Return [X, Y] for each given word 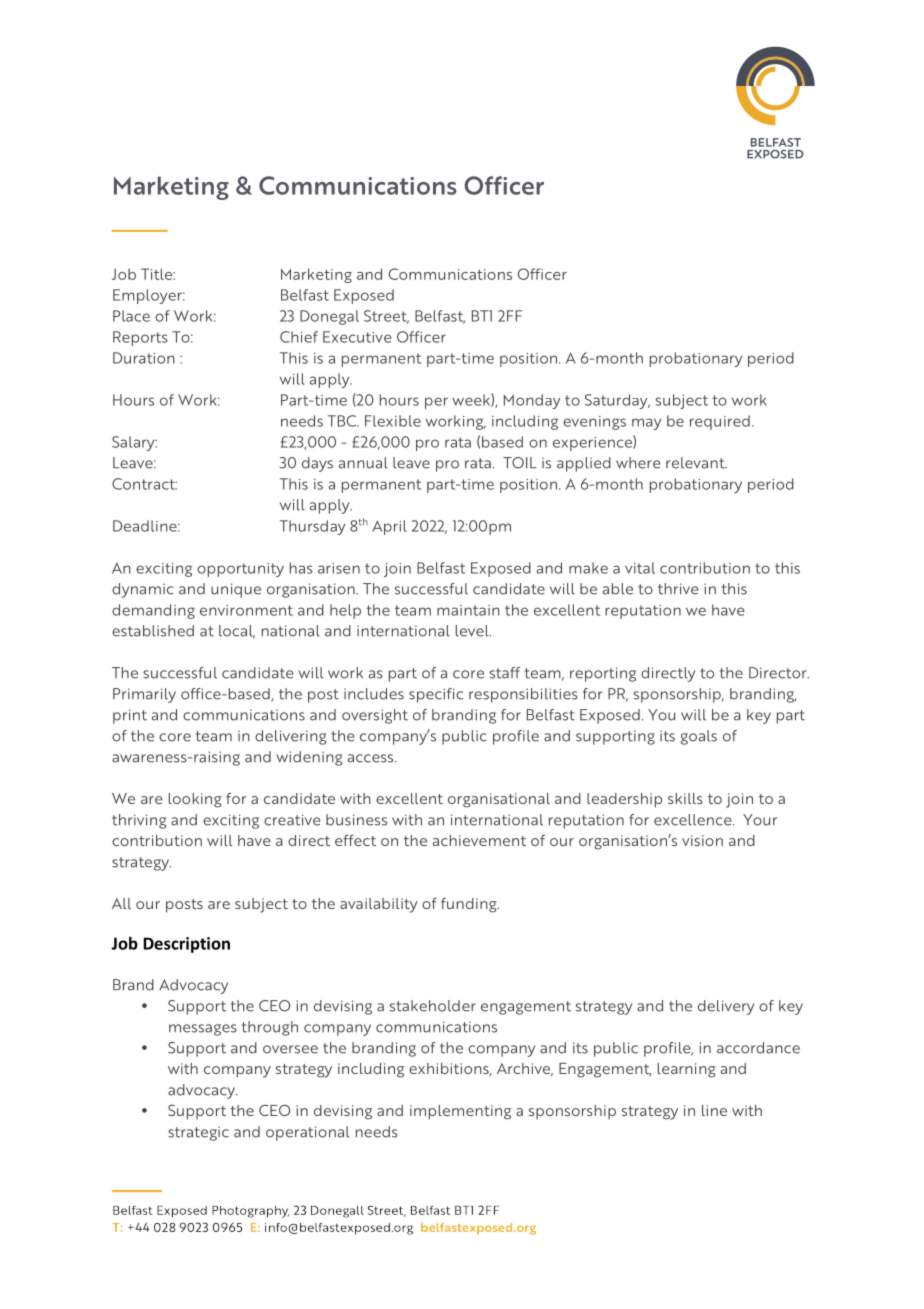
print [130, 716]
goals [699, 737]
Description [186, 945]
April [389, 527]
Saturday [617, 401]
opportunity [240, 570]
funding [470, 905]
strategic [198, 1133]
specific [436, 695]
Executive [357, 337]
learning [687, 1070]
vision [702, 840]
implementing [460, 1112]
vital [640, 568]
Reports [140, 338]
